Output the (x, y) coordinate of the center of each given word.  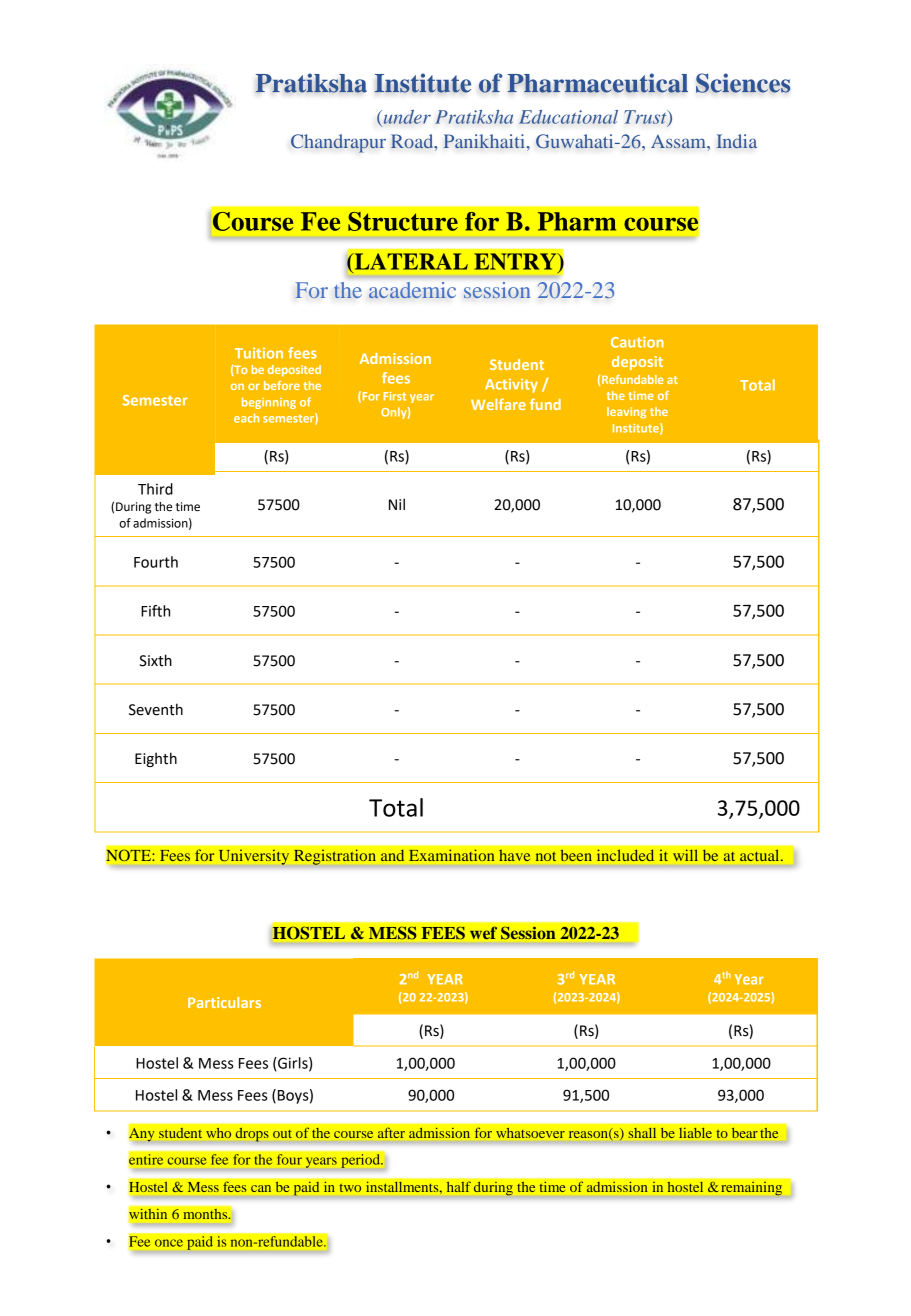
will (685, 855)
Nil (397, 504)
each (246, 418)
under (406, 118)
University (254, 857)
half (458, 1186)
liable (695, 1132)
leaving (626, 413)
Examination (452, 855)
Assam (679, 141)
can (261, 1188)
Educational (568, 117)
